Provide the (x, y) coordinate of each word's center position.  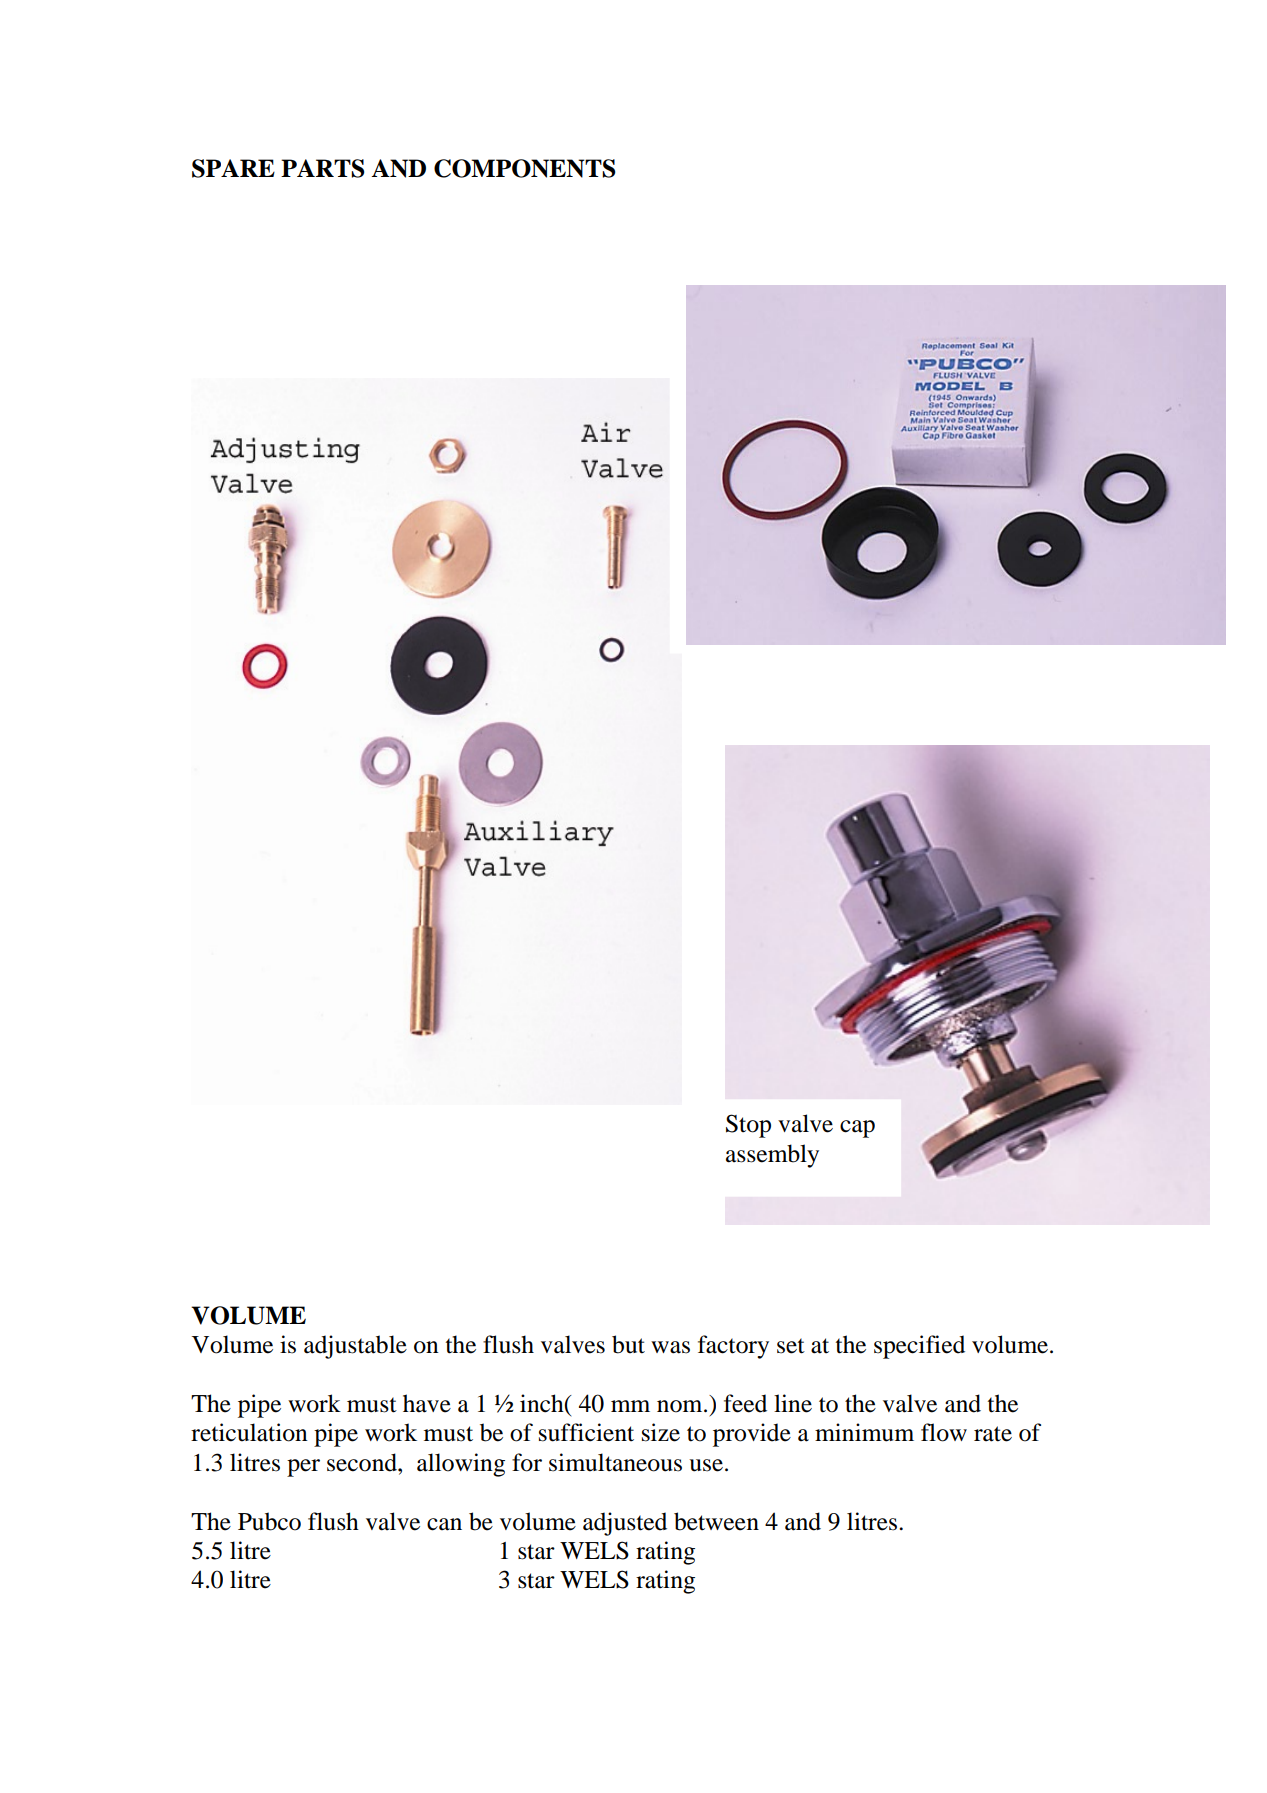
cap (857, 1129)
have (427, 1403)
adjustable (355, 1347)
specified (919, 1347)
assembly (772, 1156)
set (791, 1346)
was (670, 1347)
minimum (864, 1432)
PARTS (323, 168)
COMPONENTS (525, 168)
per (303, 1468)
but (628, 1344)
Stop (748, 1126)
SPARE (233, 168)
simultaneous (615, 1462)
